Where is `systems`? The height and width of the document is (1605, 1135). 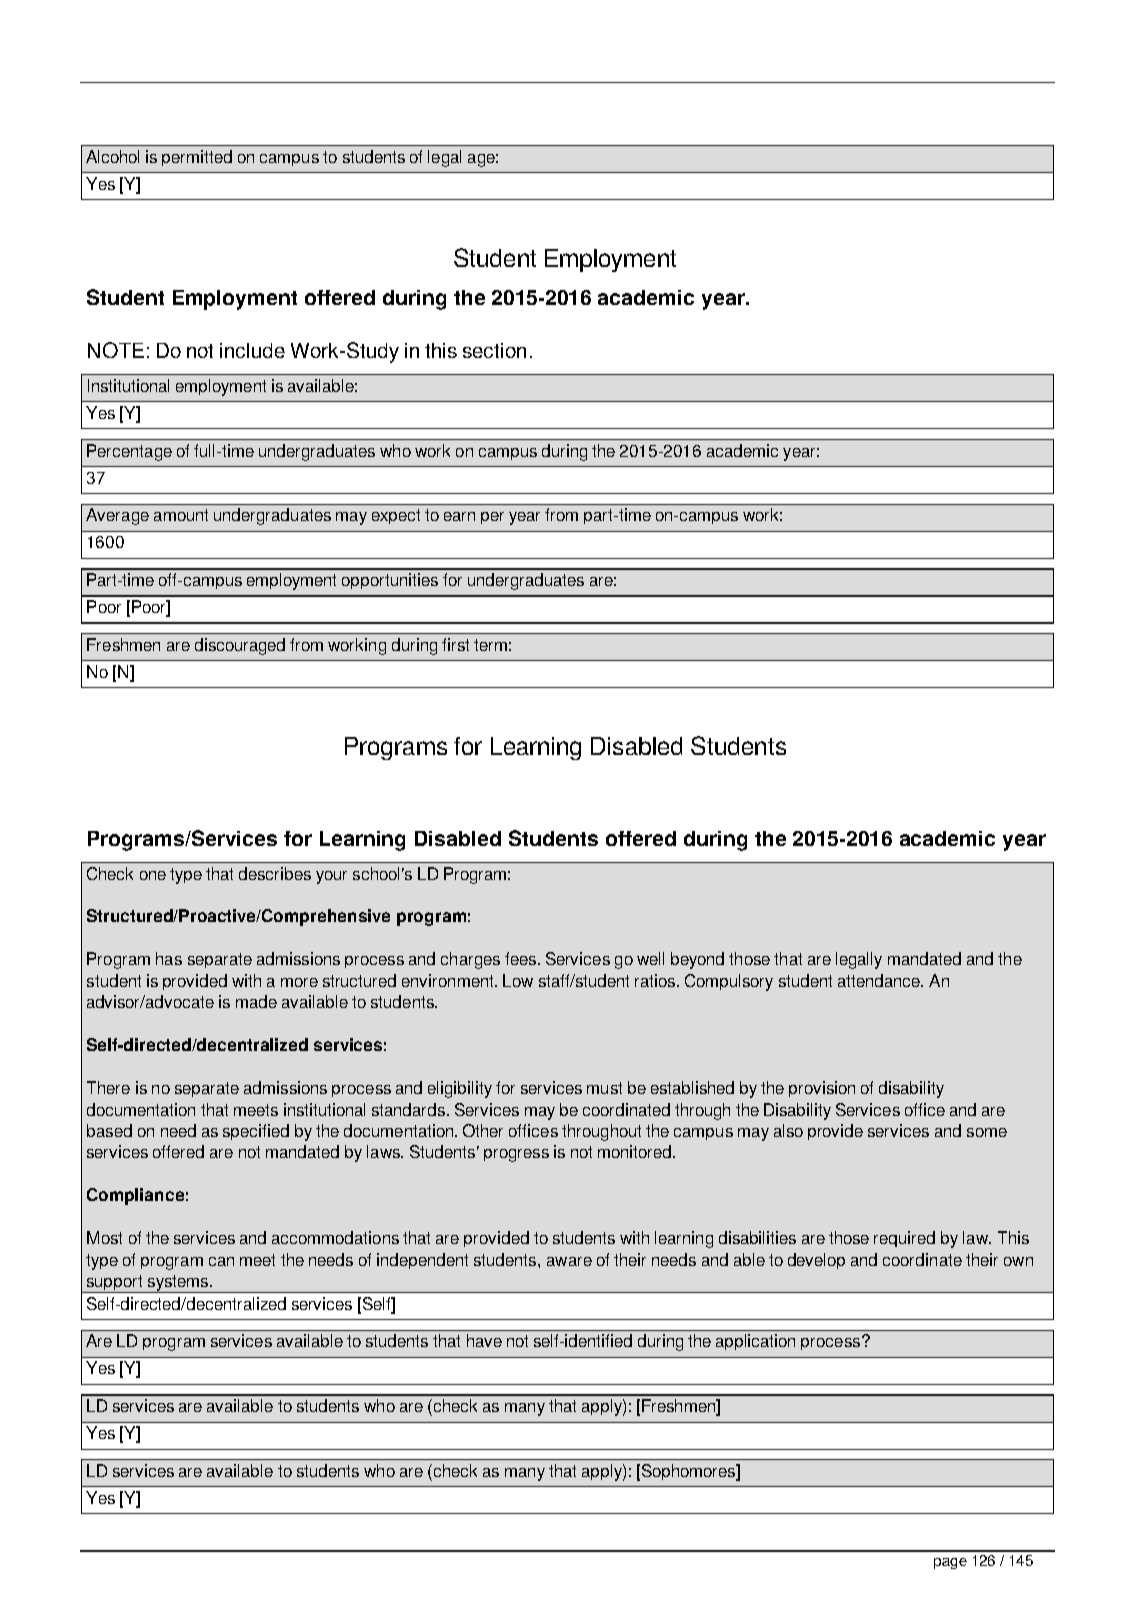
systems is located at coordinates (178, 1284).
